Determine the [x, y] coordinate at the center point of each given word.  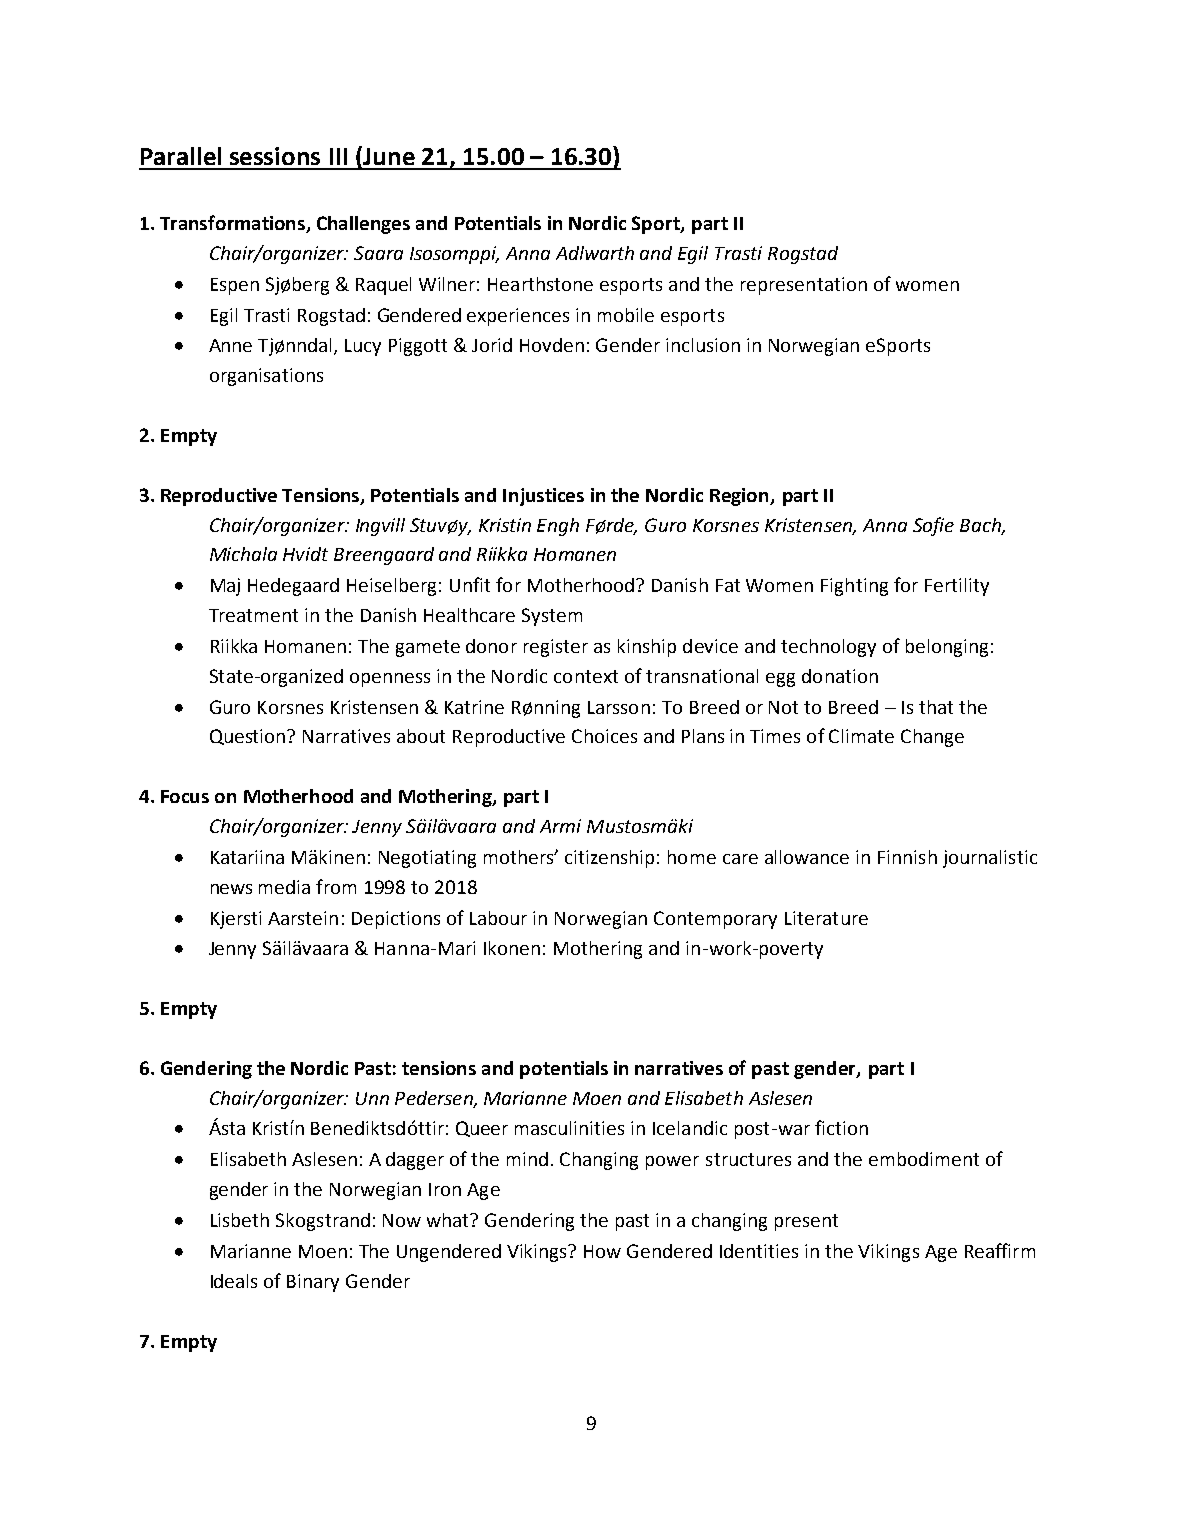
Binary [313, 1283]
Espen [235, 286]
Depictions [396, 920]
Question [249, 737]
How [602, 1251]
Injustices [543, 497]
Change [932, 738]
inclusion [703, 345]
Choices [604, 736]
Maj [225, 587]
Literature [826, 918]
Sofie [933, 526]
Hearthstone [540, 284]
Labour [498, 918]
